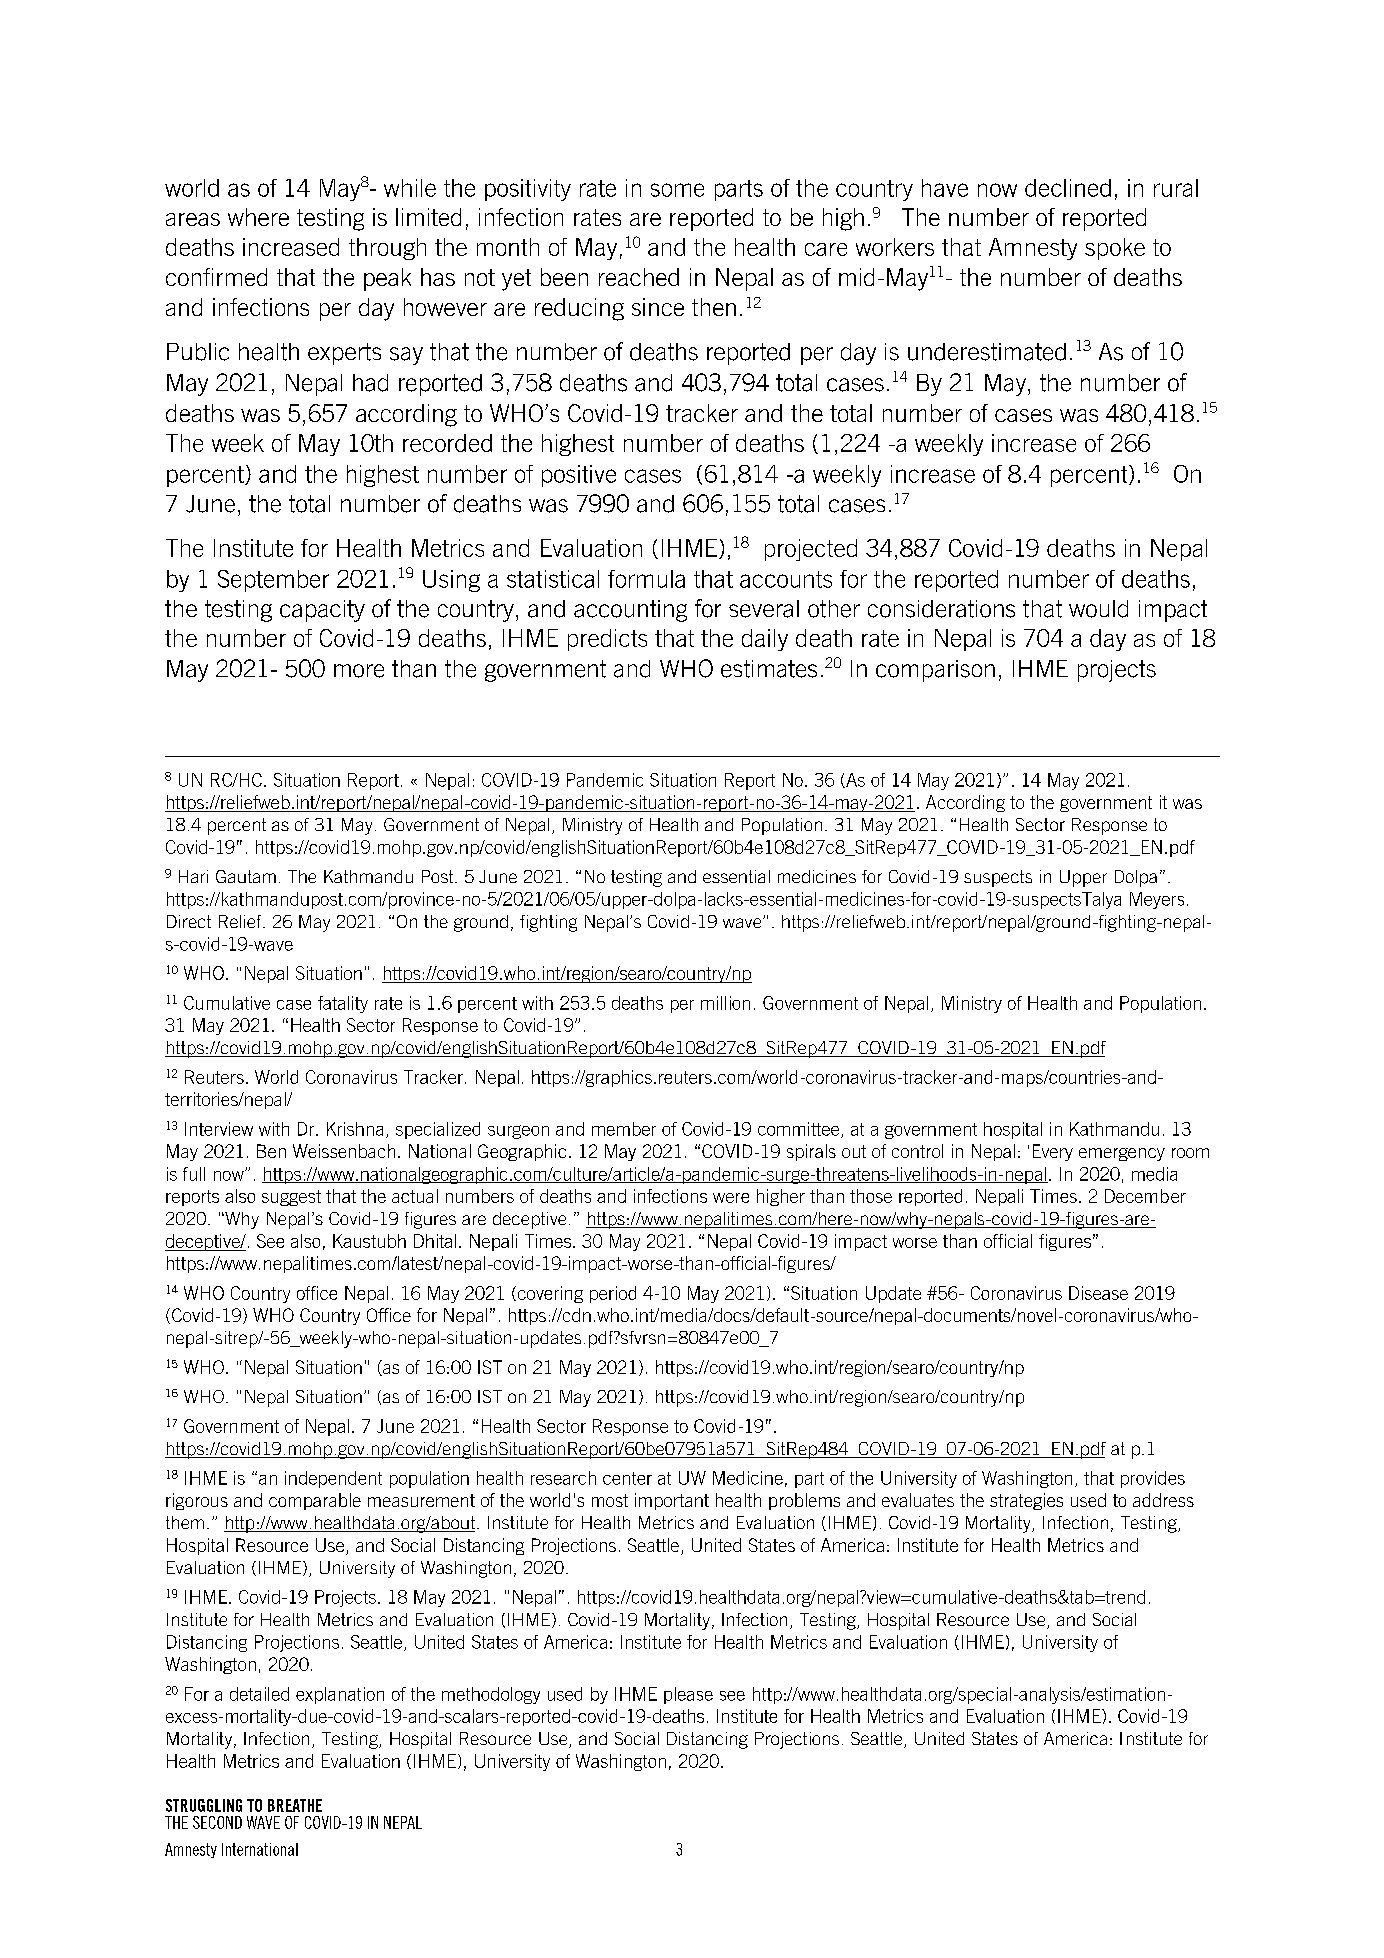 Image resolution: width=1384 pixels, height=1958 pixels. I want to click on some, so click(677, 190).
